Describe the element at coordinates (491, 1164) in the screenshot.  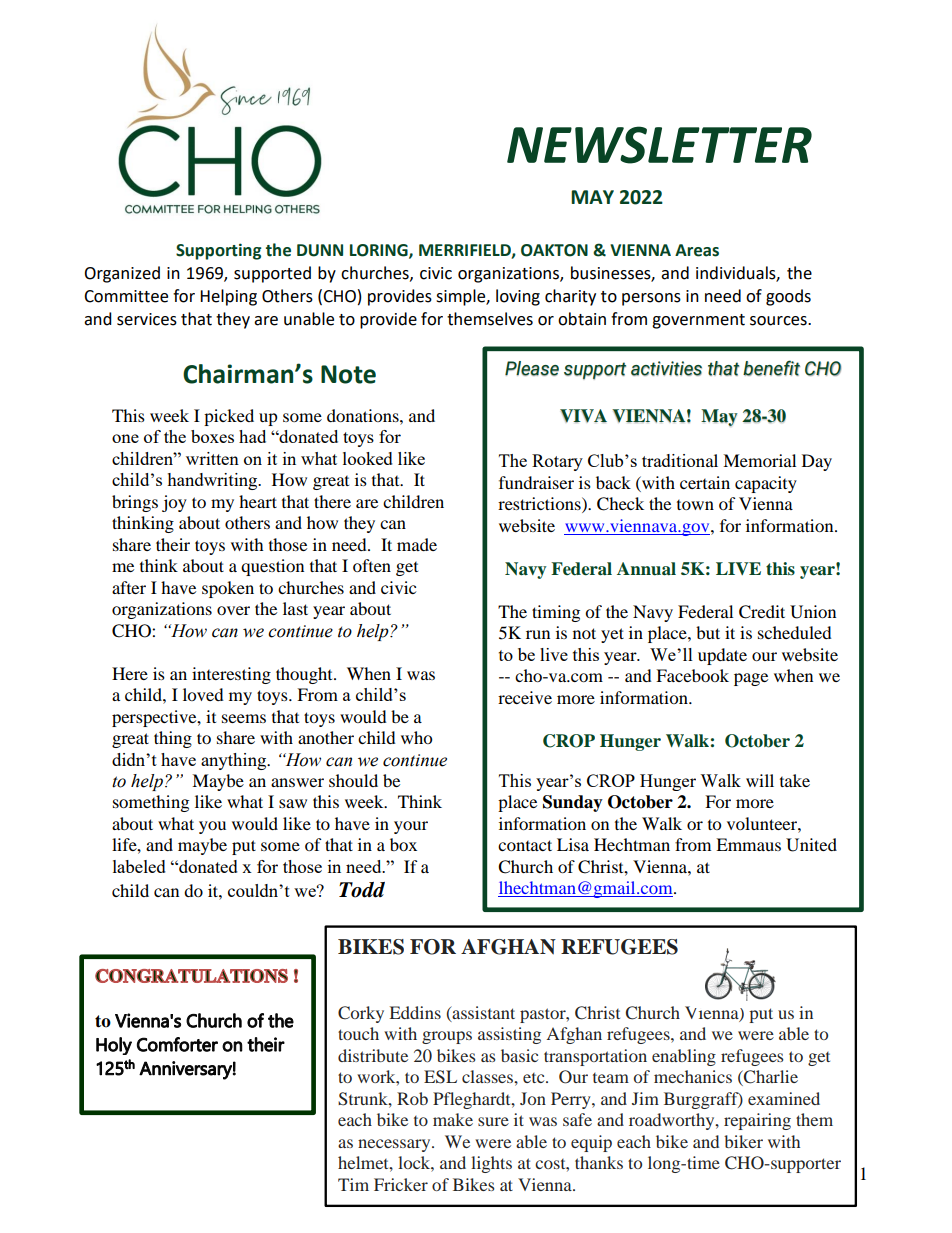
I see `lights` at that location.
